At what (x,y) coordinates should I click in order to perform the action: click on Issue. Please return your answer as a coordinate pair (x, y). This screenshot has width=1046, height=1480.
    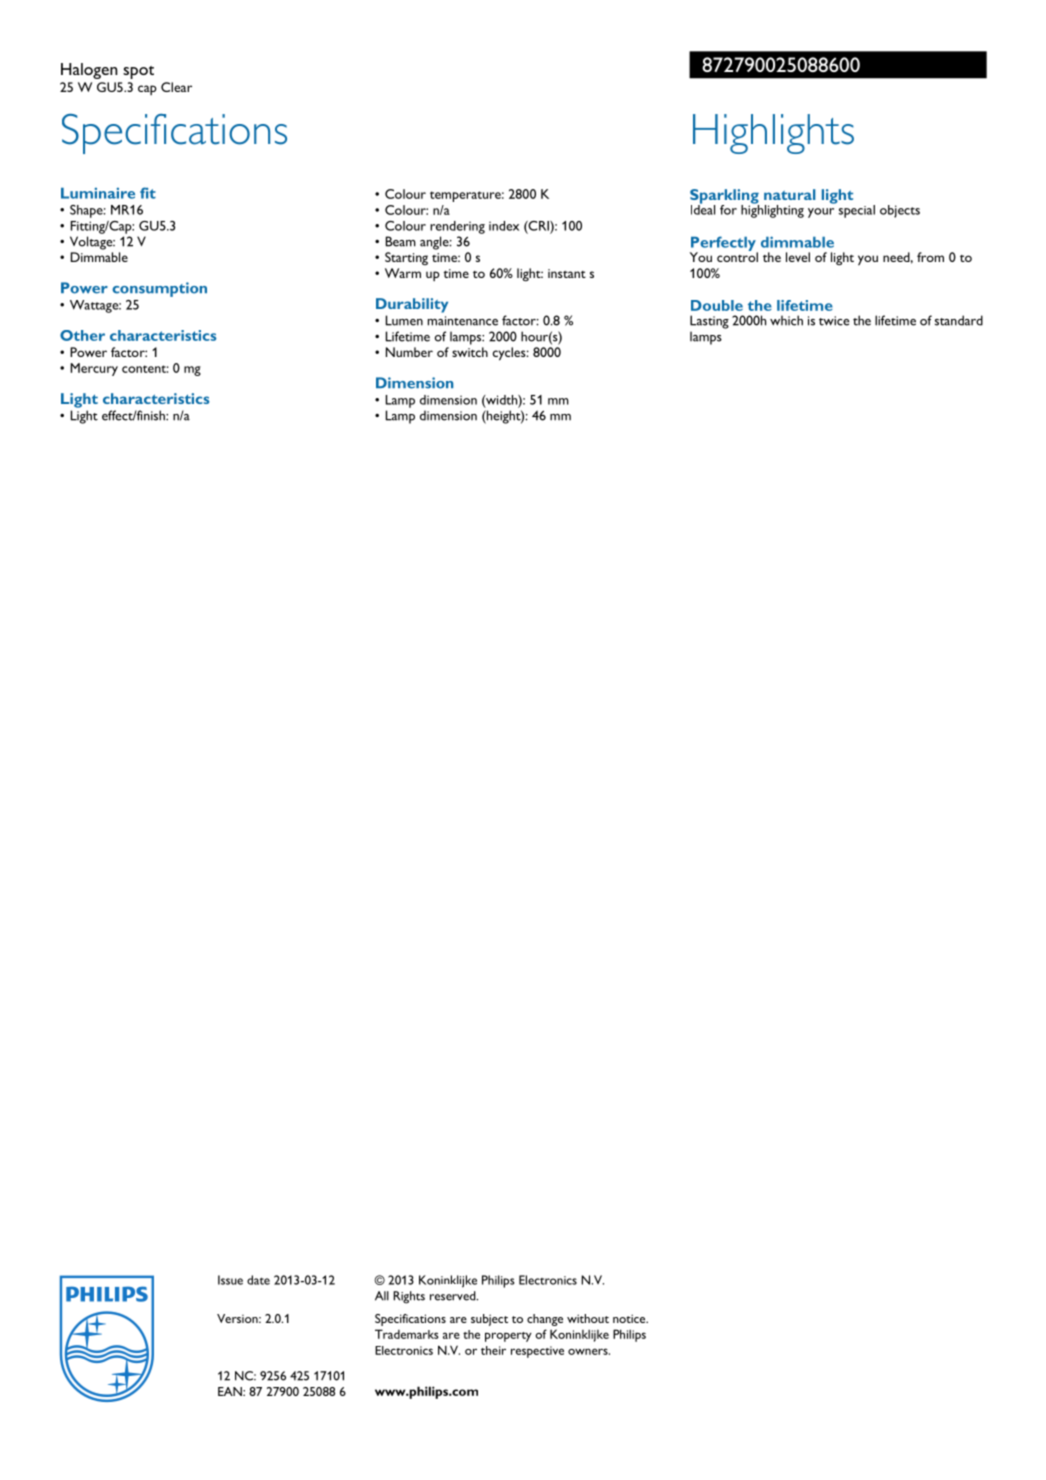
    Looking at the image, I should click on (230, 1280).
